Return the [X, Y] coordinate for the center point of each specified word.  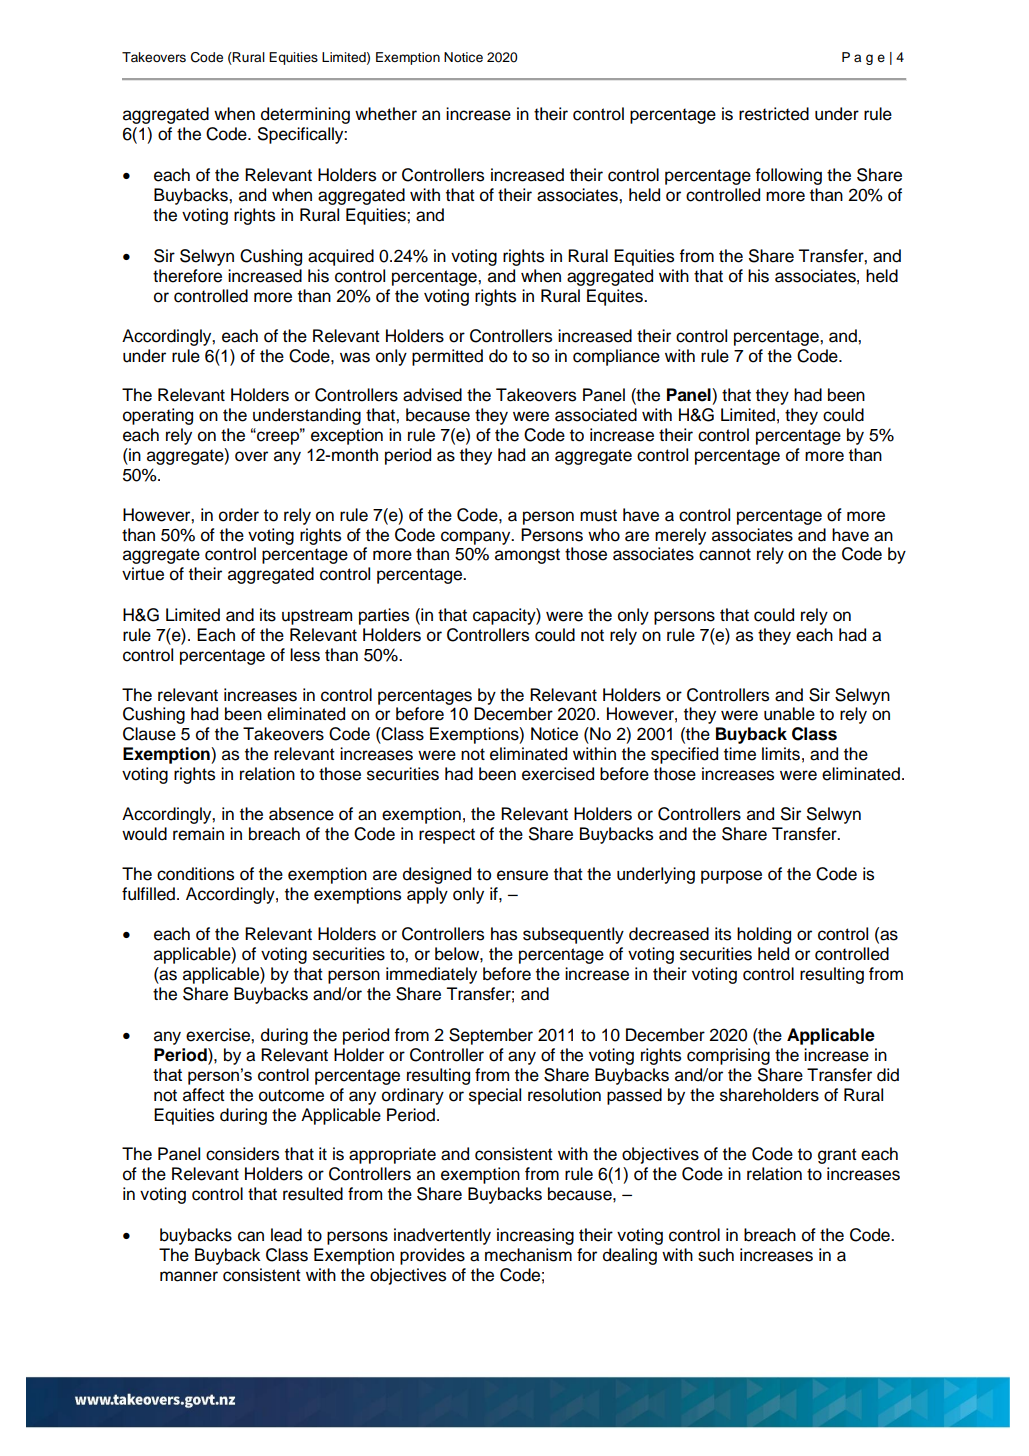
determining [305, 115]
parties [384, 616]
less [305, 655]
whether [386, 114]
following [788, 176]
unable [789, 714]
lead [286, 1235]
